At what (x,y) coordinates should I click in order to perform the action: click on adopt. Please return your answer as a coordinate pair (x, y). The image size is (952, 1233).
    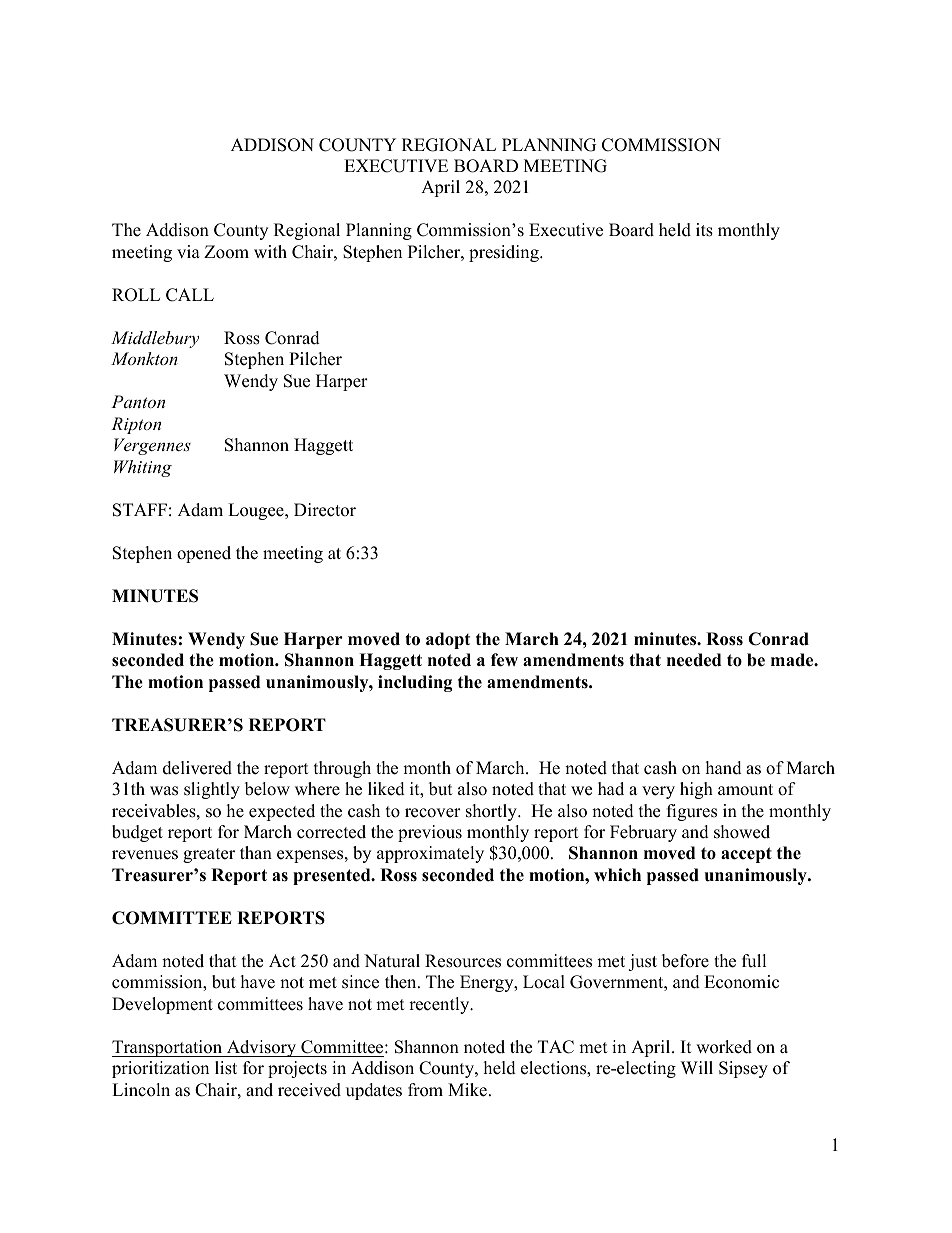
    Looking at the image, I should click on (448, 640).
